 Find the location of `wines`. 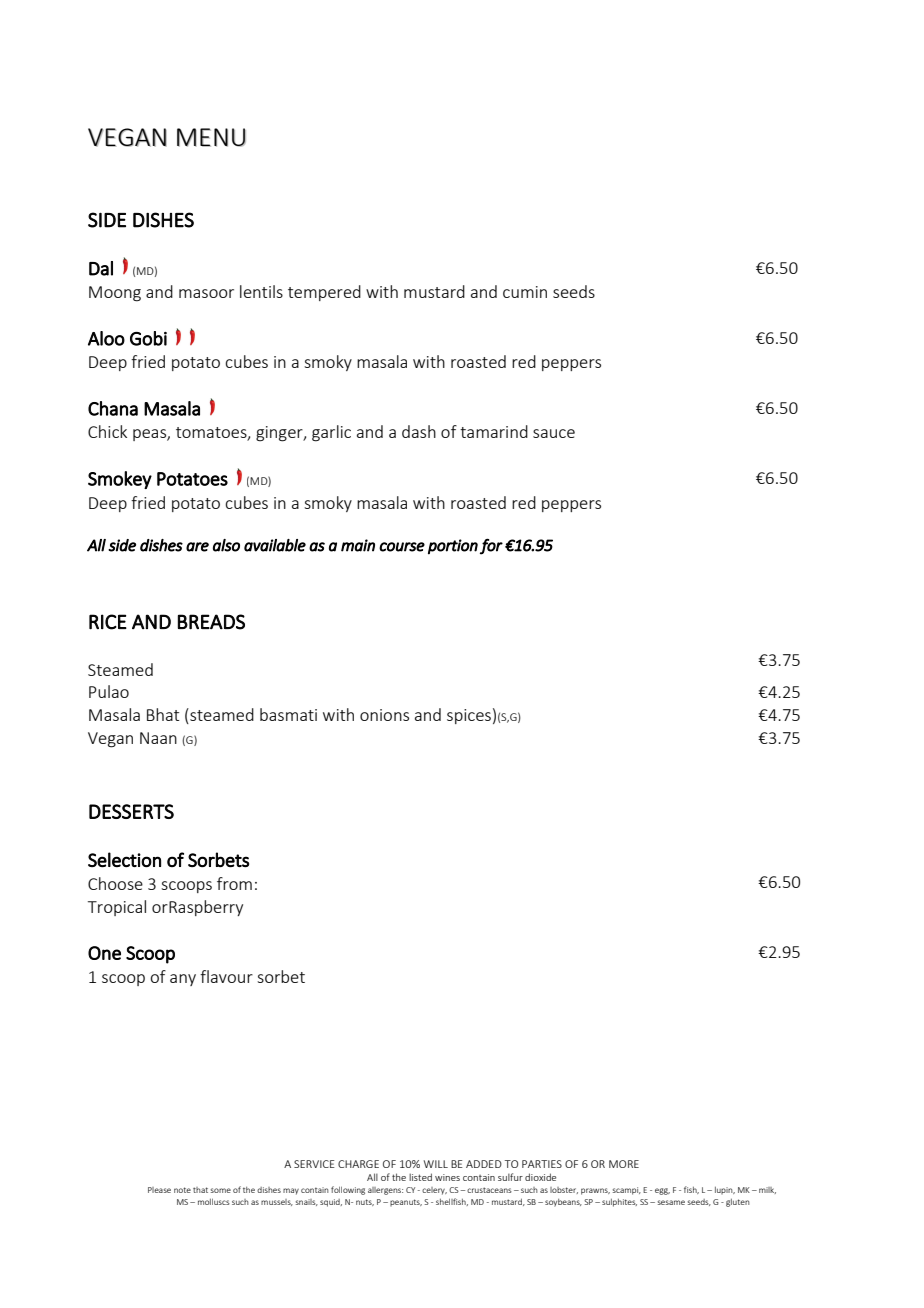

wines is located at coordinates (447, 1177).
